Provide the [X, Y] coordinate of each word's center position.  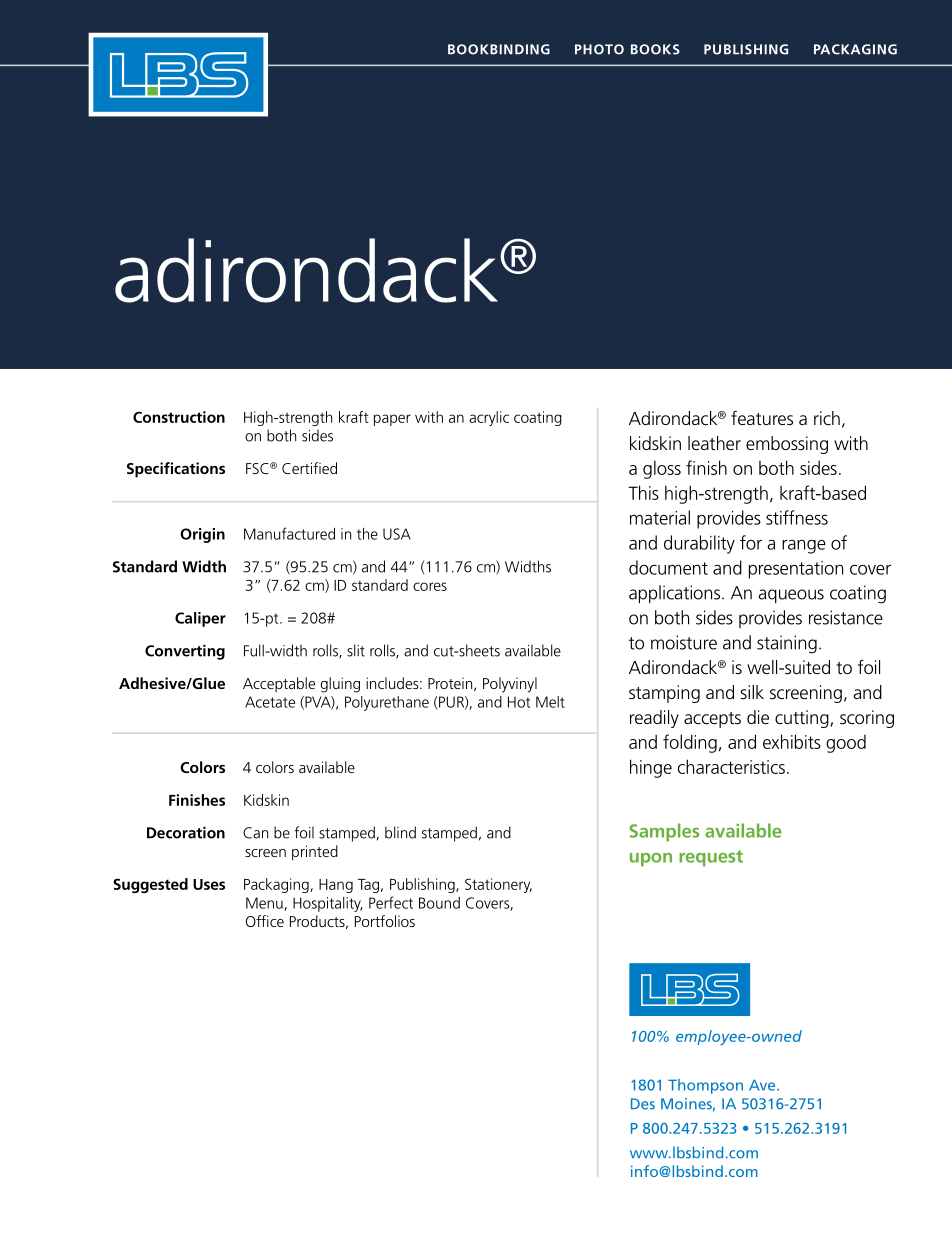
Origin [202, 535]
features [762, 418]
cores [430, 586]
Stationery [498, 885]
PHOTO [599, 49]
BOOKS [655, 49]
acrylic [489, 418]
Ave [763, 1085]
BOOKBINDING [499, 49]
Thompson [705, 1086]
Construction [179, 417]
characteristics [731, 766]
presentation [796, 570]
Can [255, 833]
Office [265, 921]
